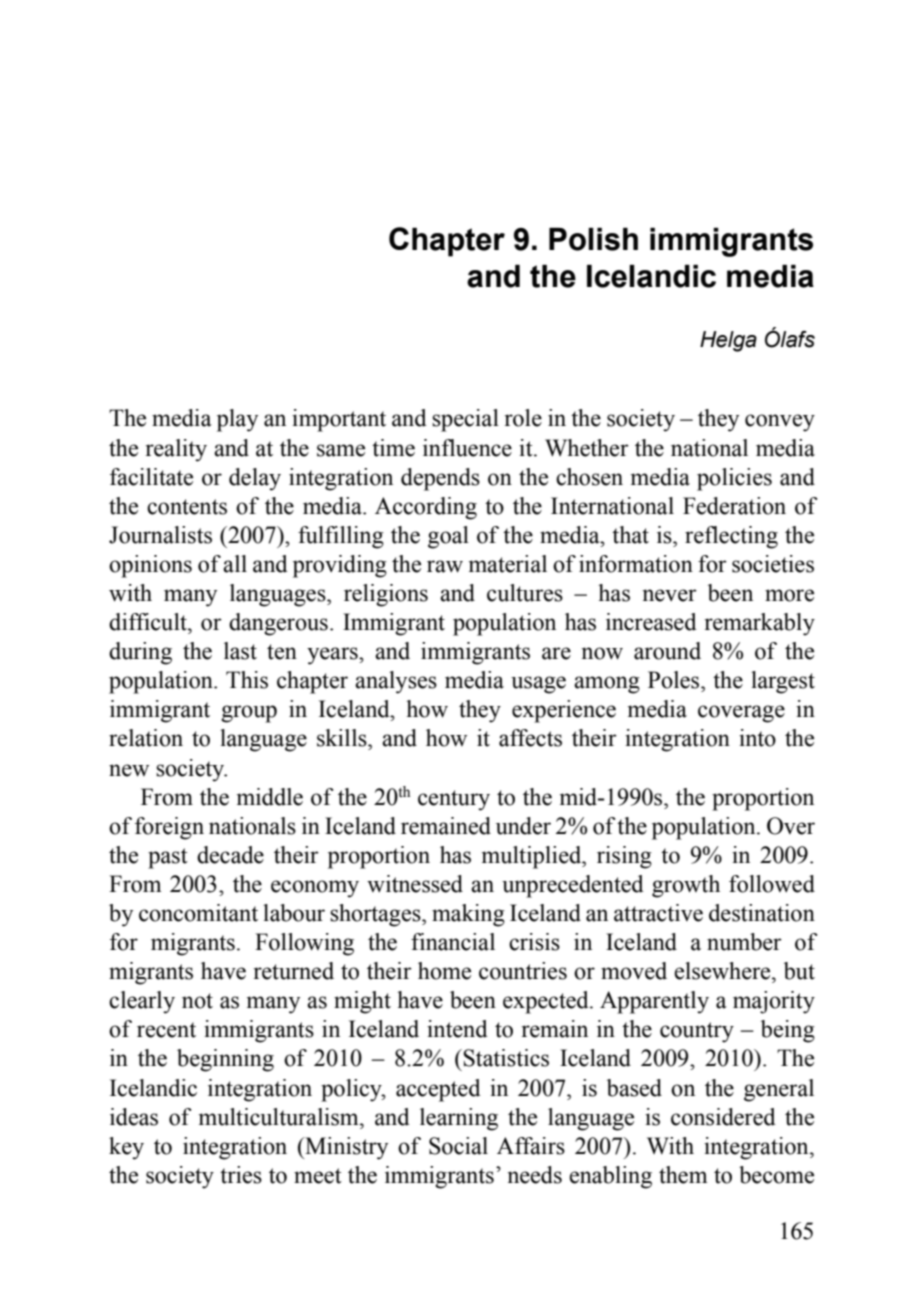 This screenshot has width=924, height=1311. What do you see at coordinates (593, 239) in the screenshot?
I see `Polish` at bounding box center [593, 239].
